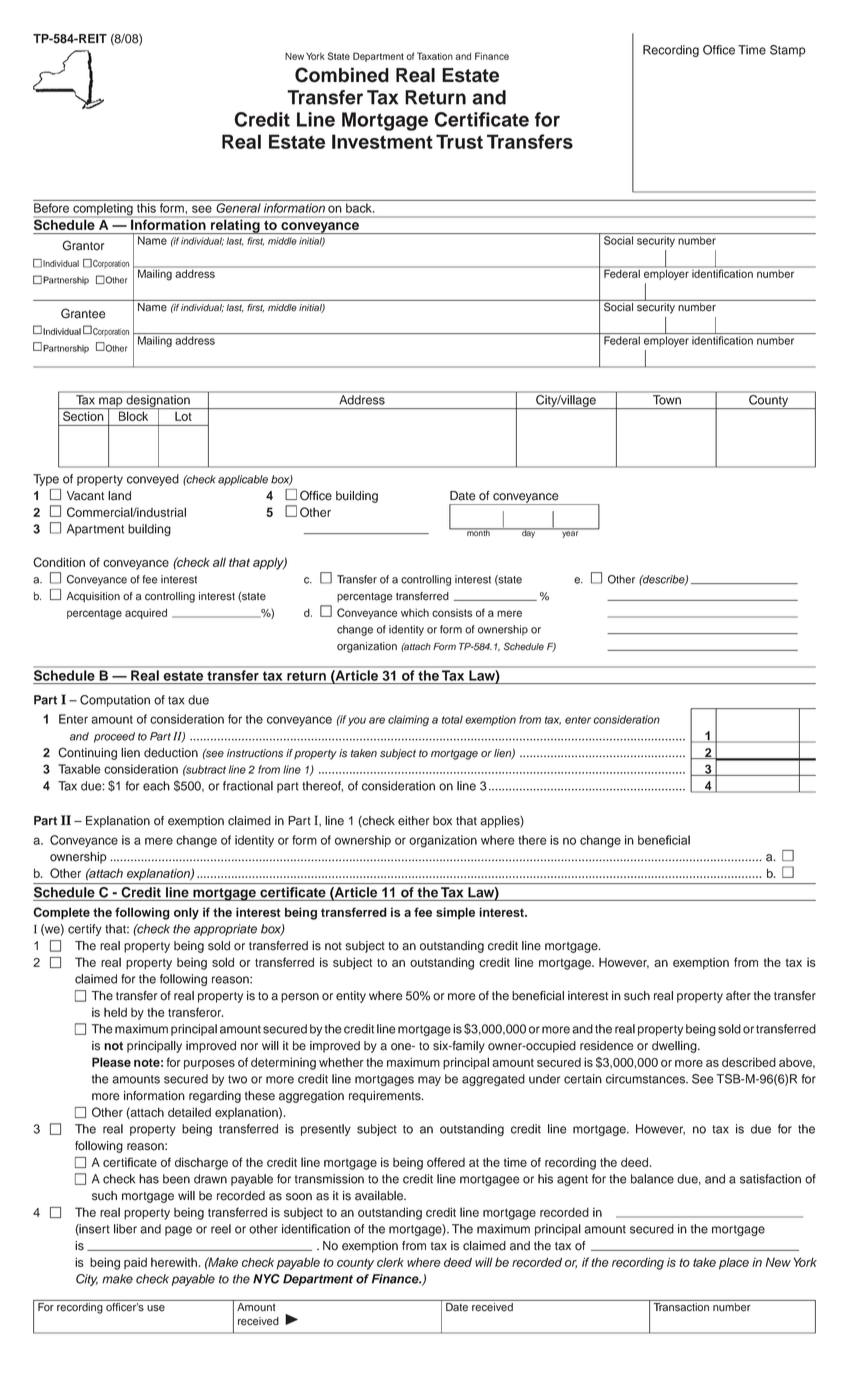 This screenshot has height=1400, width=849. What do you see at coordinates (435, 56) in the screenshot?
I see `Taxation` at bounding box center [435, 56].
